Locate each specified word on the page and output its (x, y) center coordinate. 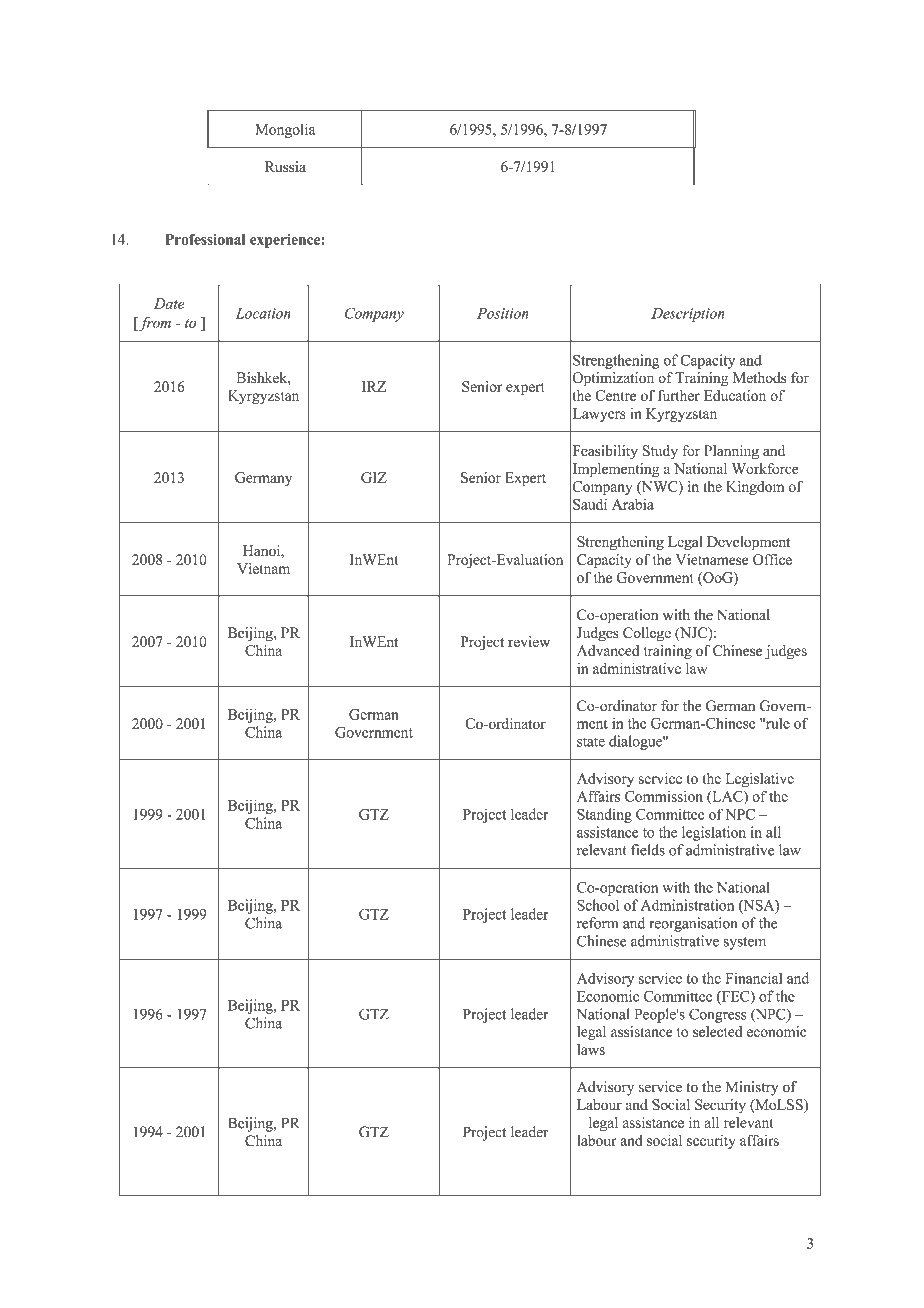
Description (688, 315)
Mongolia (286, 130)
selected (718, 1031)
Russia (285, 166)
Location (263, 313)
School (598, 905)
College (647, 634)
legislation (714, 833)
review (529, 641)
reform (597, 923)
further (679, 395)
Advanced (608, 650)
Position (503, 313)
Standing (604, 815)
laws (591, 1049)
